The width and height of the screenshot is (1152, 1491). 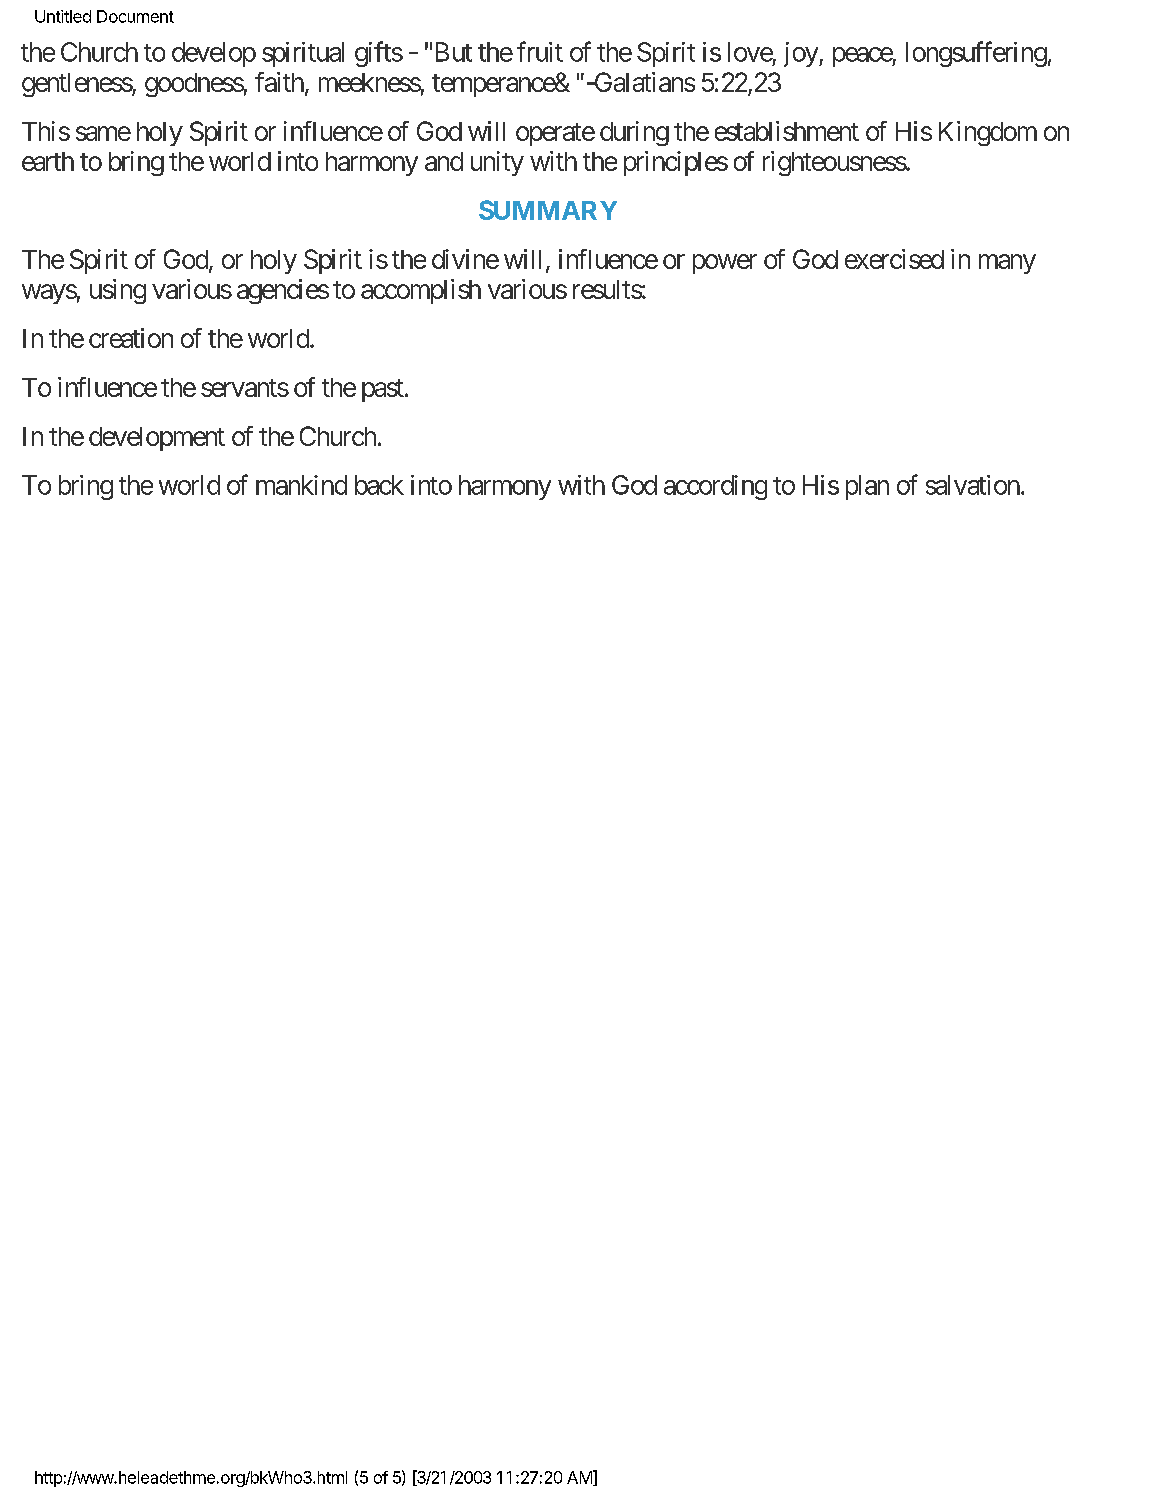 I want to click on establishment, so click(x=787, y=131).
